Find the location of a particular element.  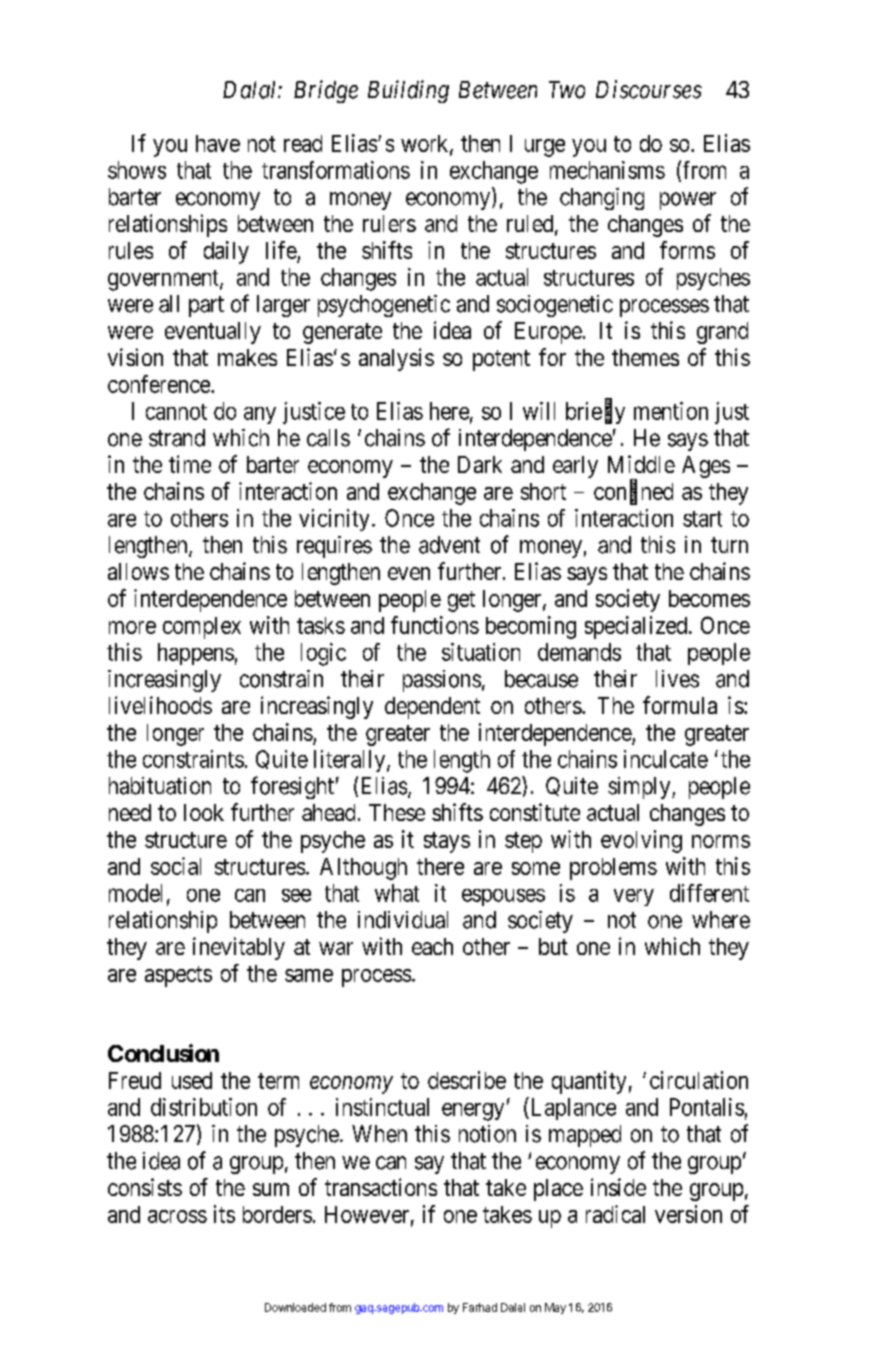

advent is located at coordinates (449, 545).
